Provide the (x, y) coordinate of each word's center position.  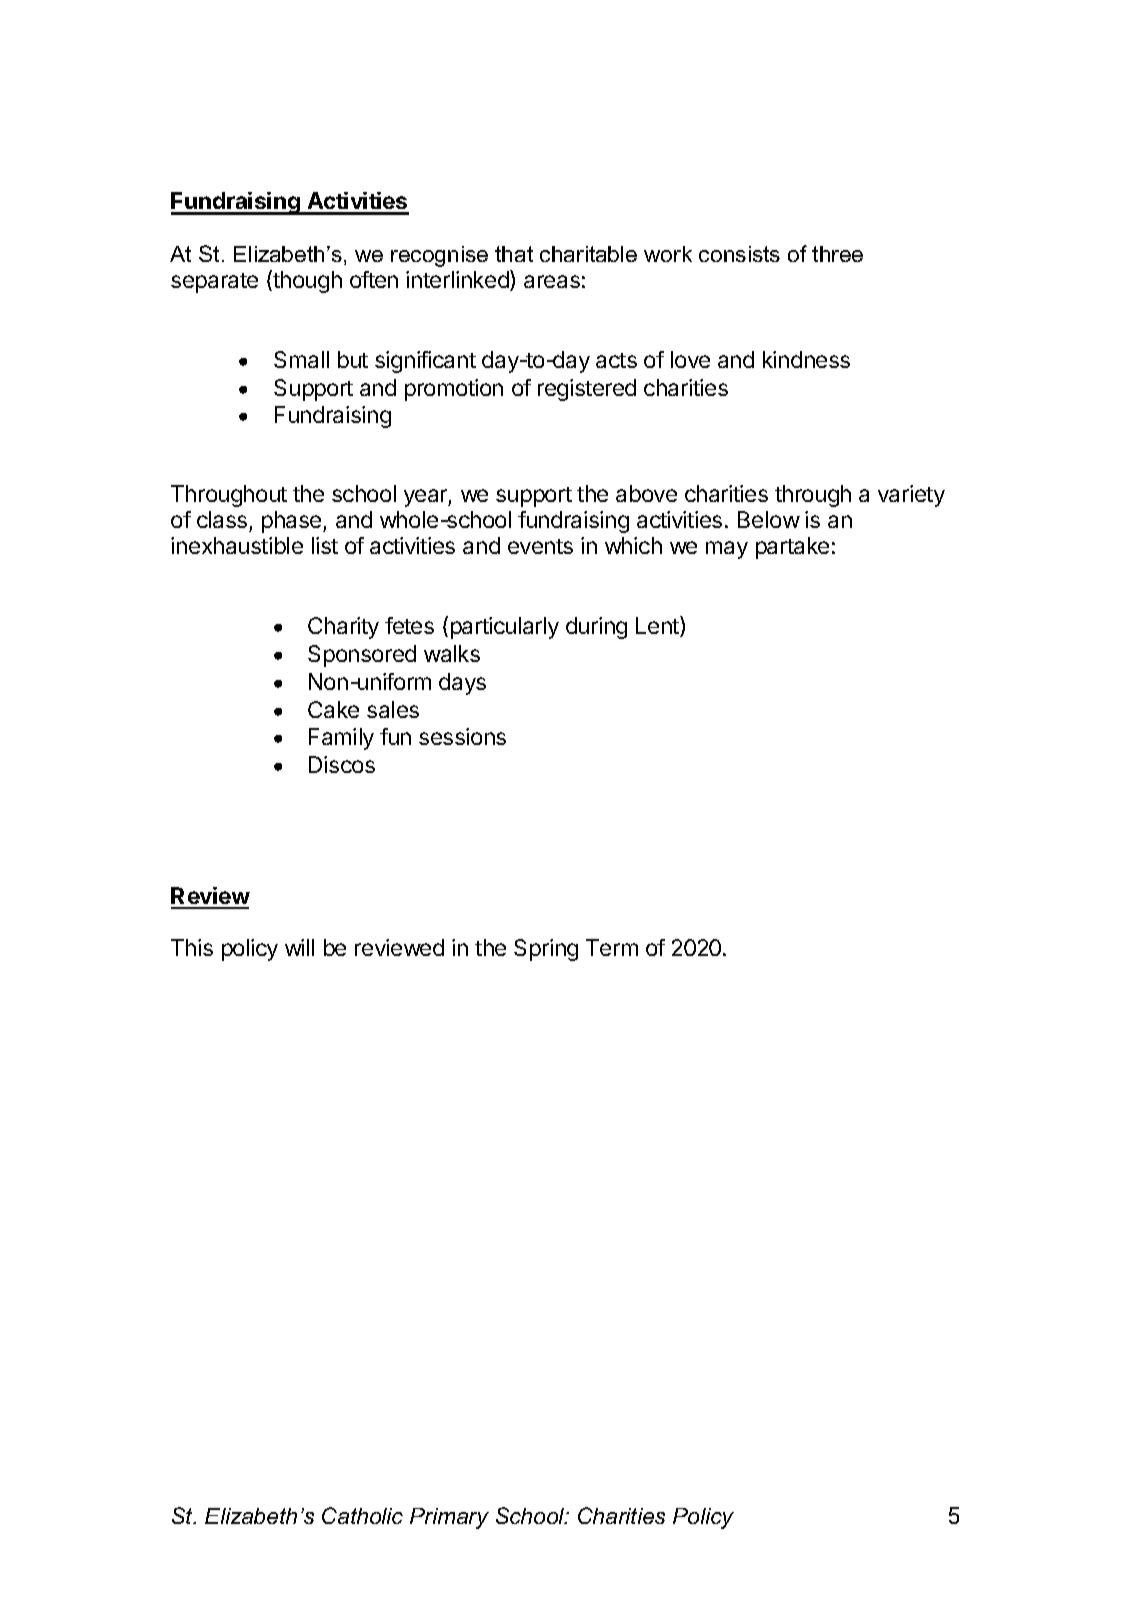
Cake (333, 709)
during (596, 628)
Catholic (362, 1515)
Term (612, 947)
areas (552, 281)
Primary (449, 1518)
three (837, 254)
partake (792, 548)
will (299, 947)
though (306, 281)
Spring (546, 950)
